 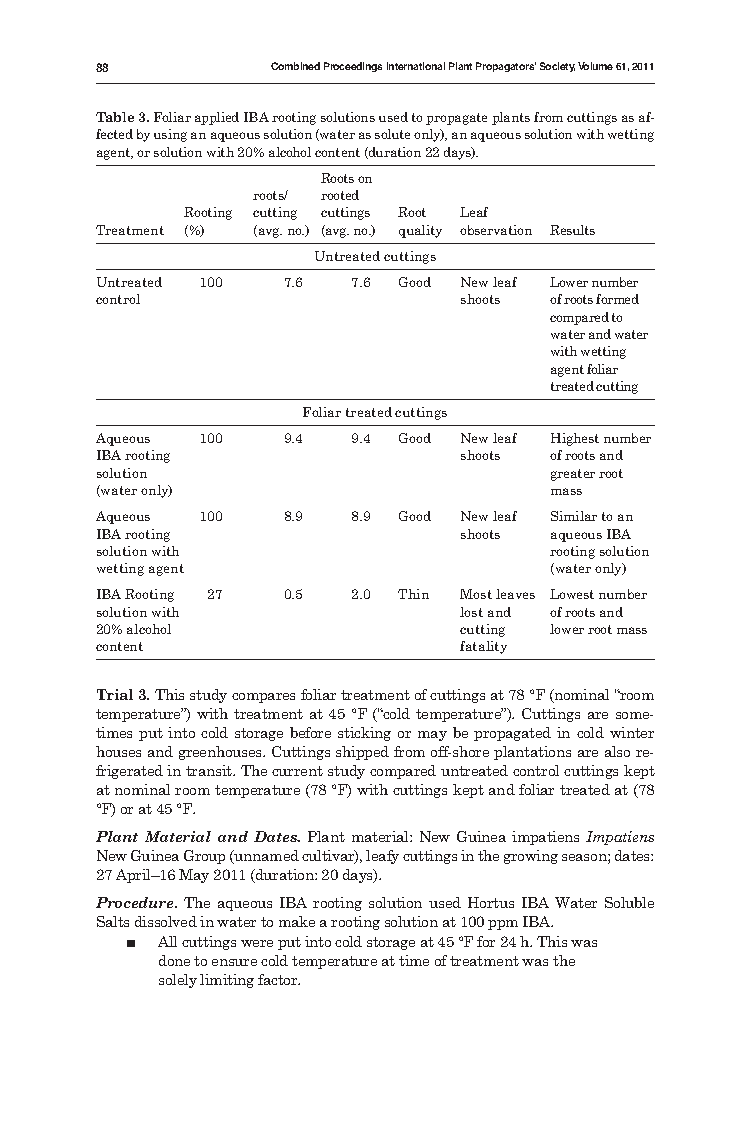 I want to click on Proceedings, so click(x=353, y=67).
